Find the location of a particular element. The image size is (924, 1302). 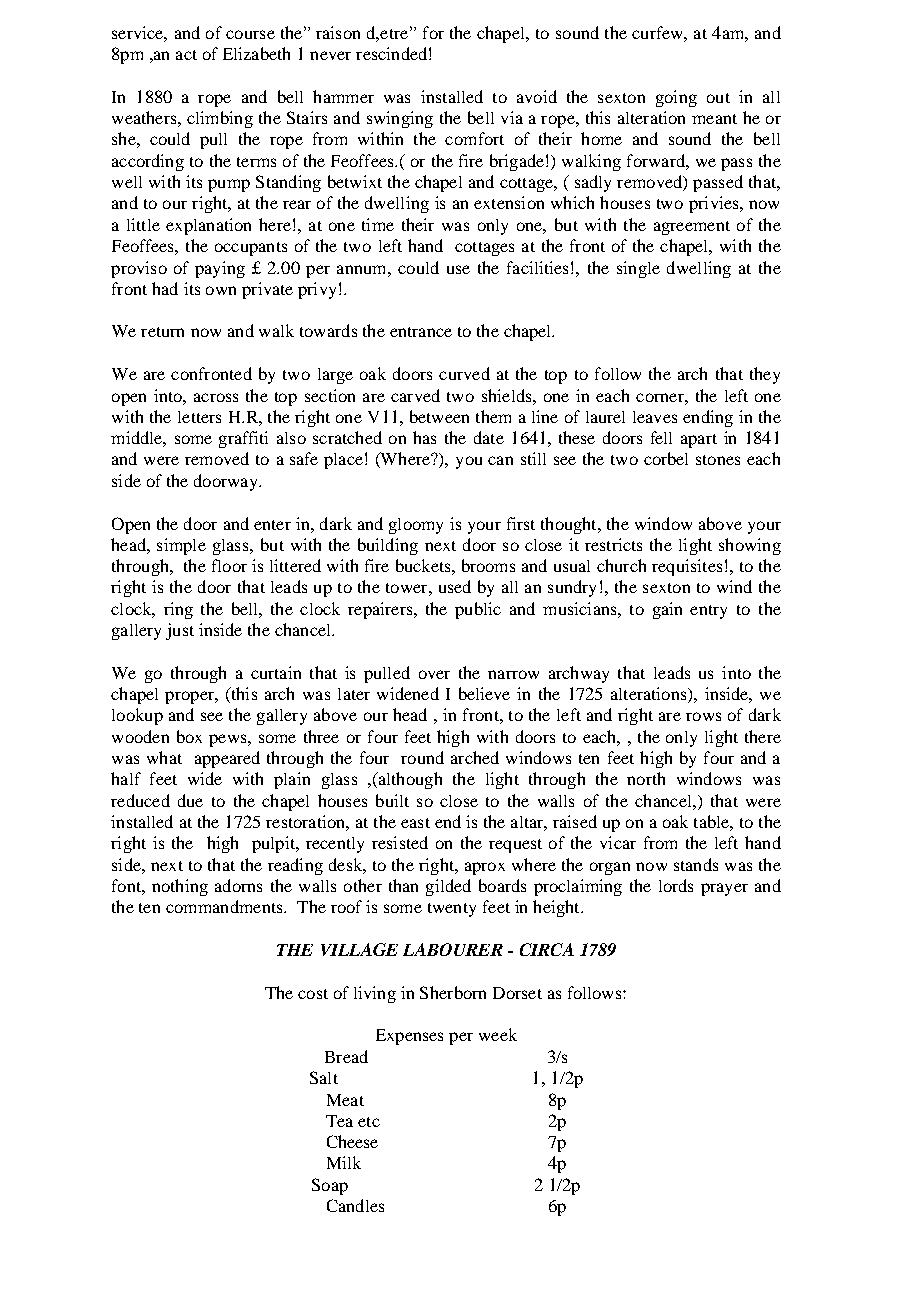

Soap is located at coordinates (330, 1186).
